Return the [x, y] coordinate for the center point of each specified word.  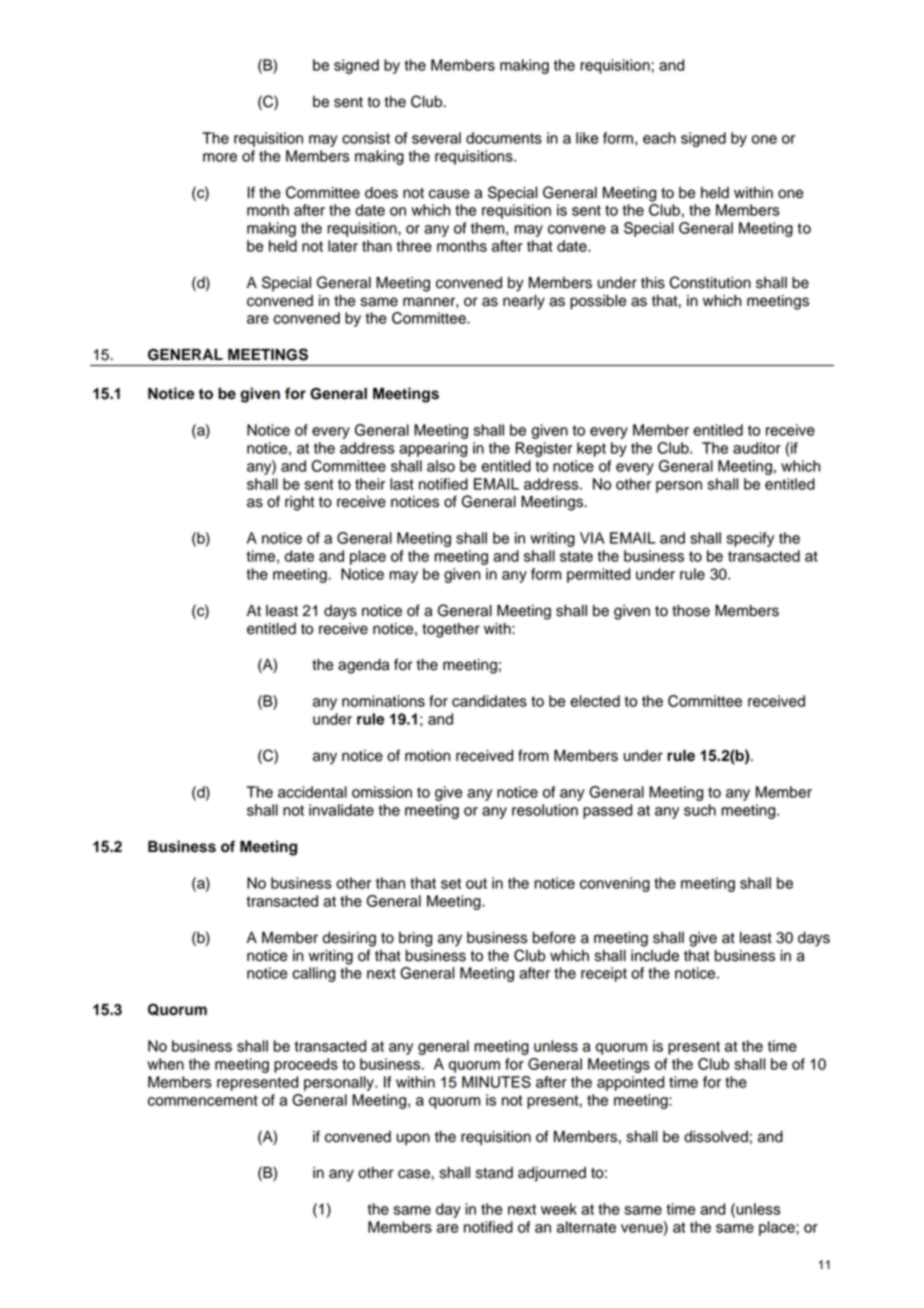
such [700, 810]
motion [427, 756]
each [659, 138]
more [220, 157]
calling [314, 974]
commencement [203, 1100]
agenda [363, 666]
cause [449, 194]
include [655, 956]
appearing [433, 449]
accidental [312, 792]
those [691, 611]
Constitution [710, 282]
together [451, 630]
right [299, 503]
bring [415, 939]
